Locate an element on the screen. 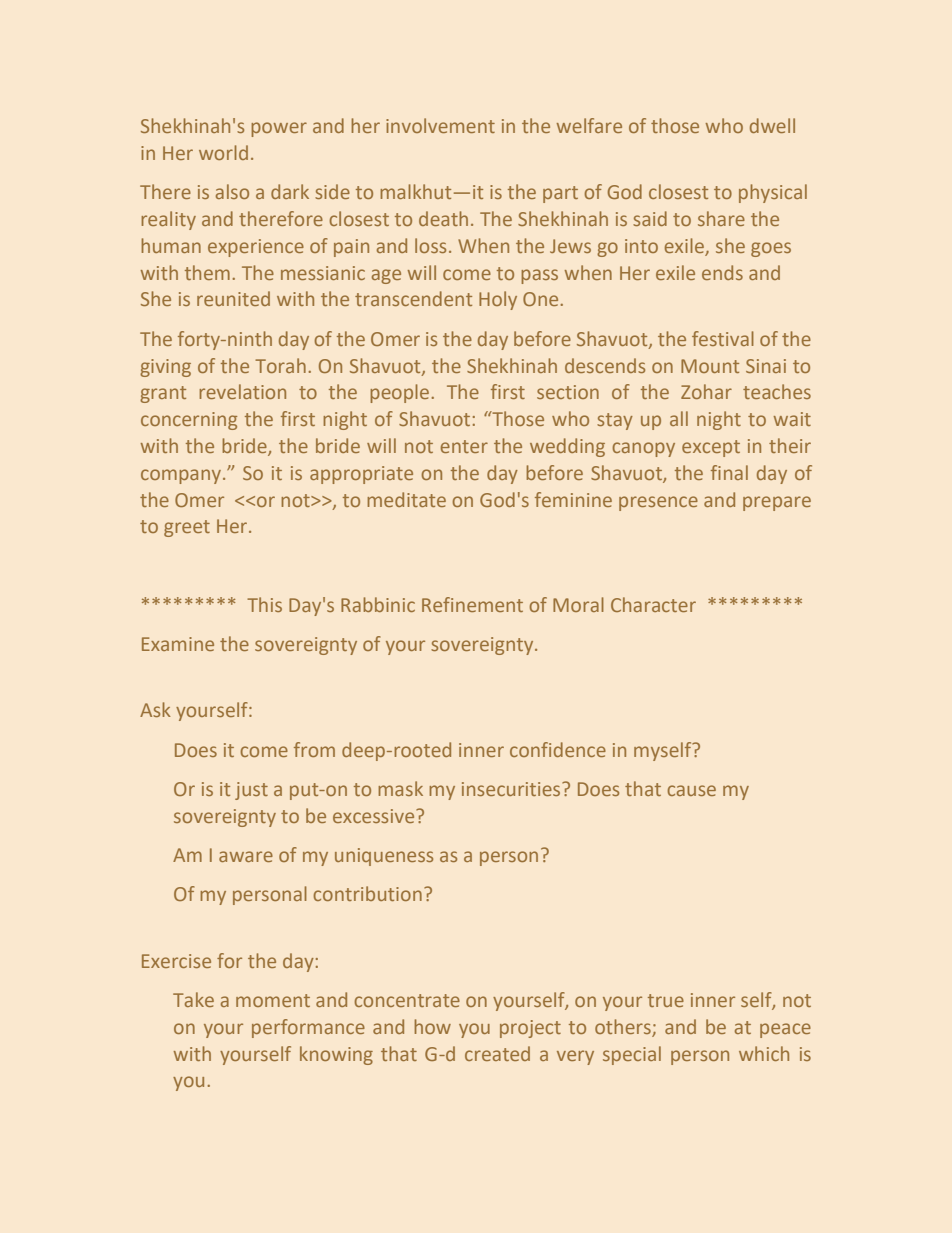 This screenshot has width=952, height=1233. This is located at coordinates (264, 604).
